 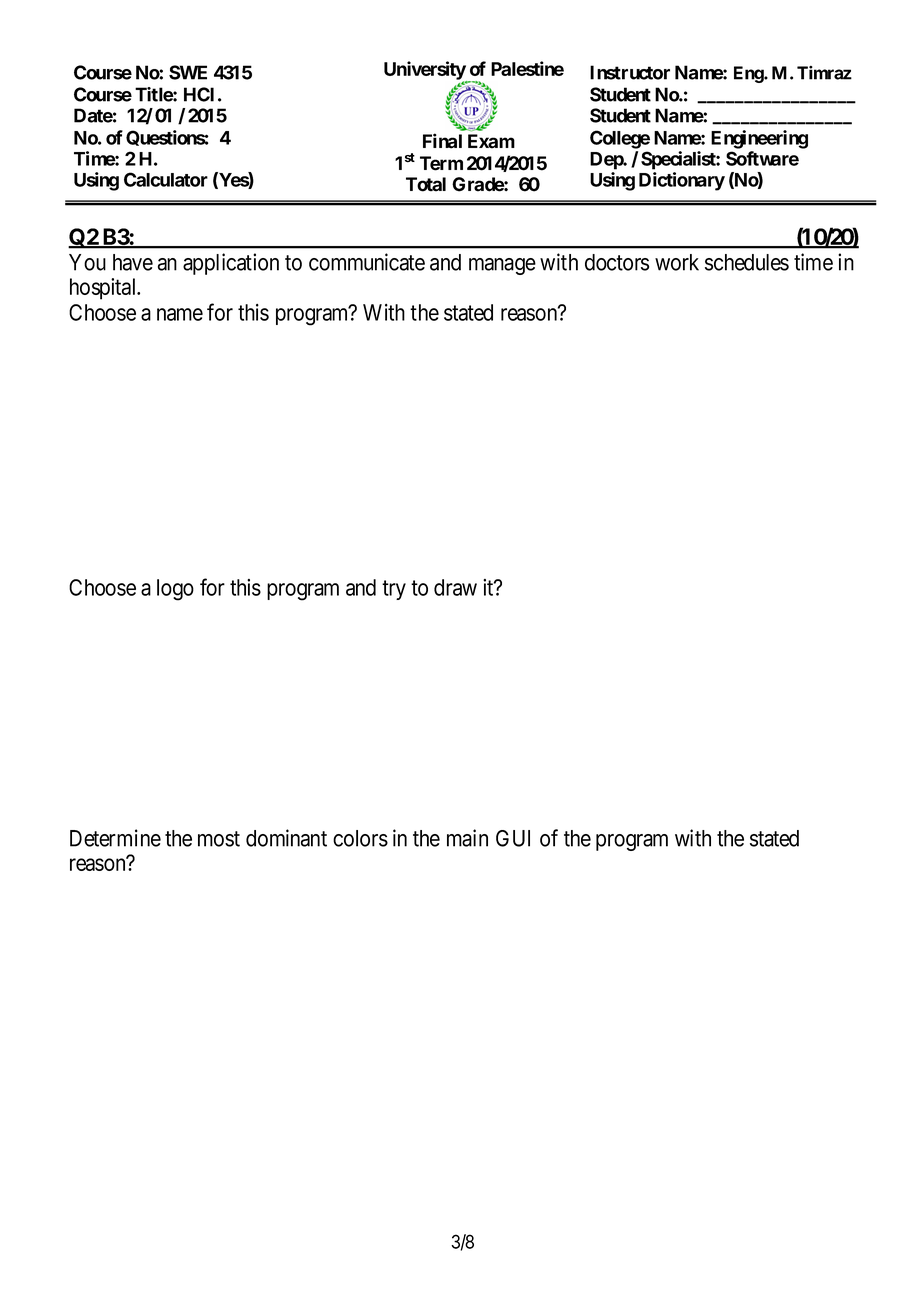 What do you see at coordinates (467, 838) in the page?
I see `main` at bounding box center [467, 838].
